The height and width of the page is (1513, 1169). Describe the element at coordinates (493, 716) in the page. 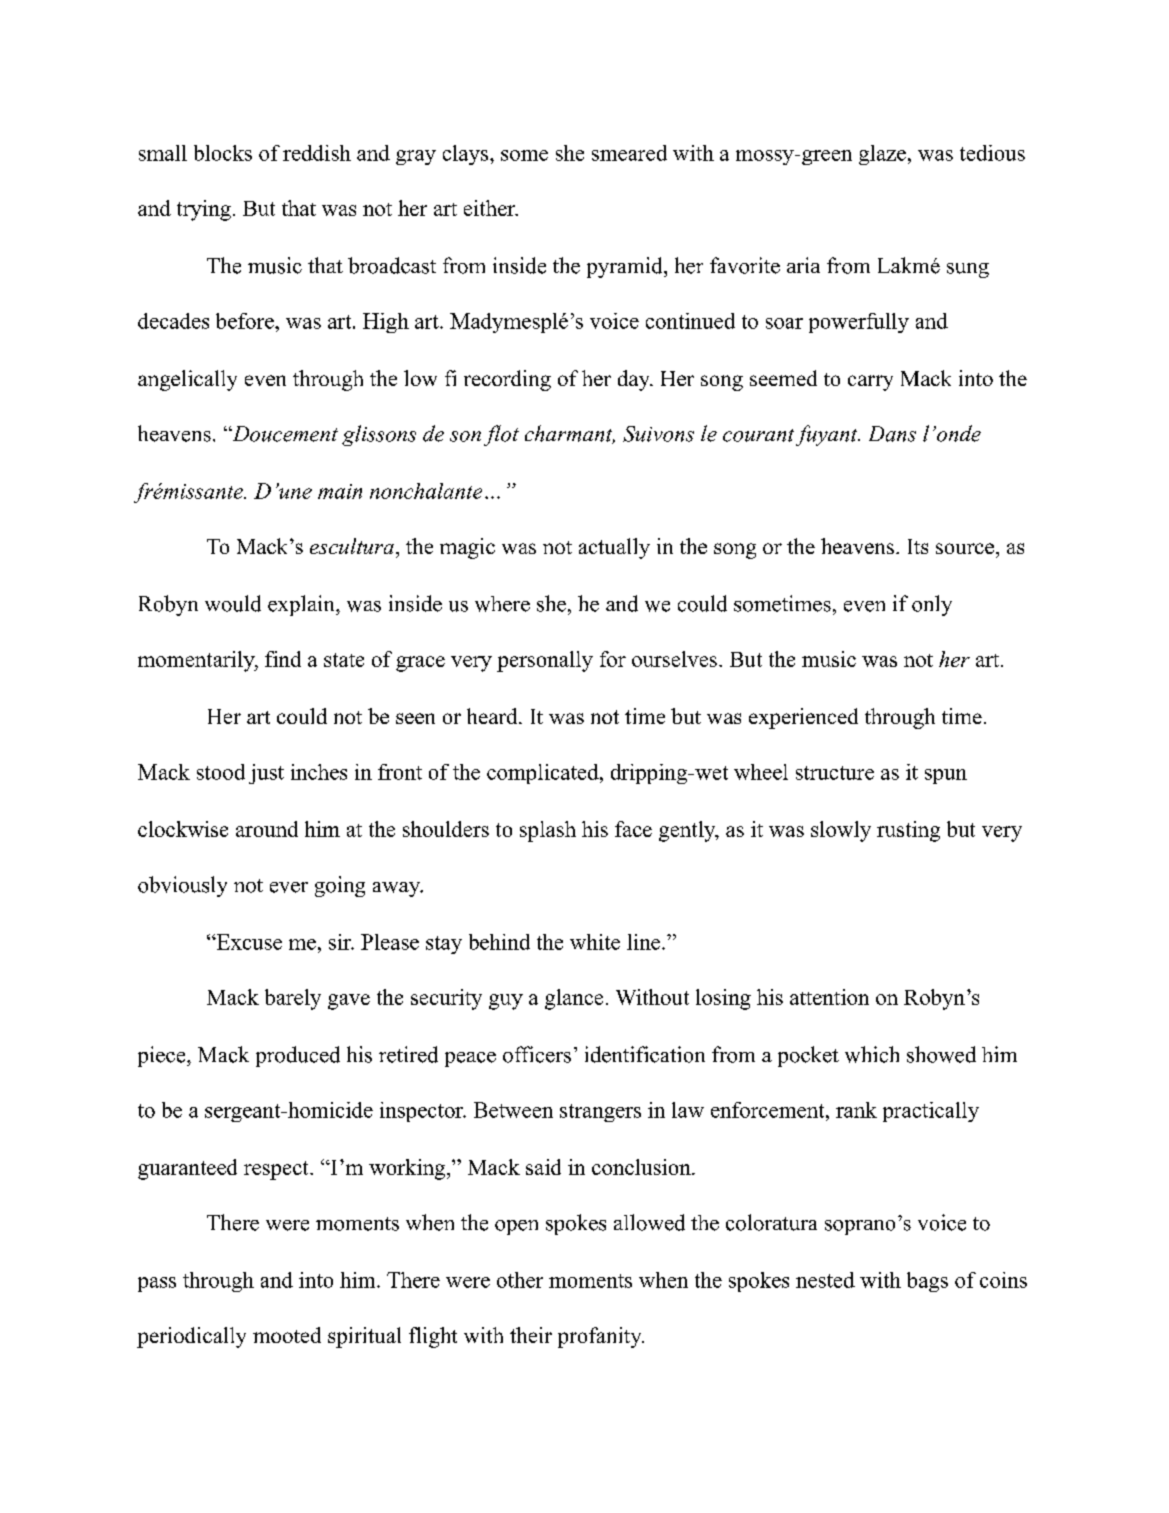

I see `heard` at that location.
